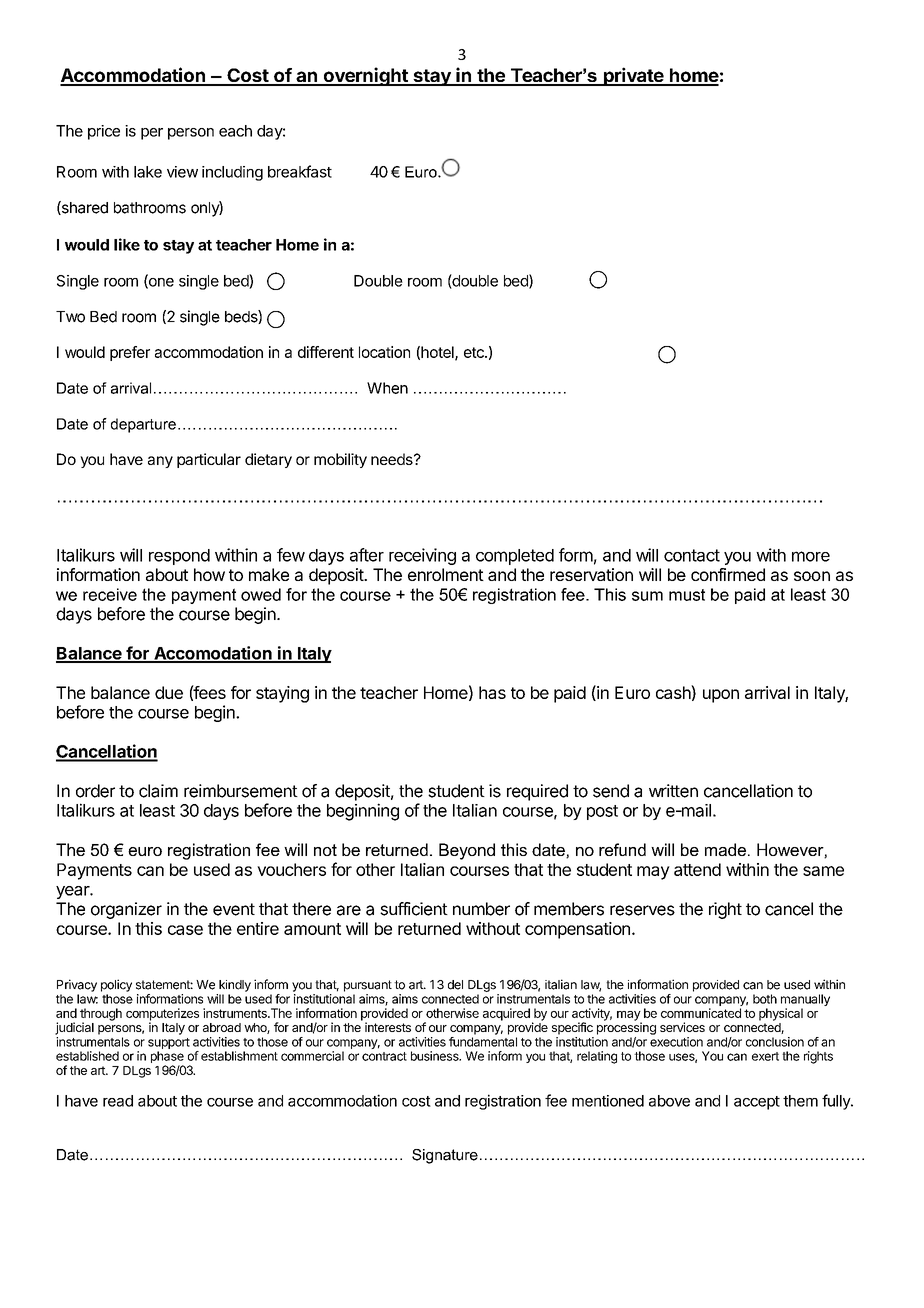 Image resolution: width=924 pixels, height=1308 pixels. Describe the element at coordinates (467, 851) in the screenshot. I see `Beyond` at that location.
